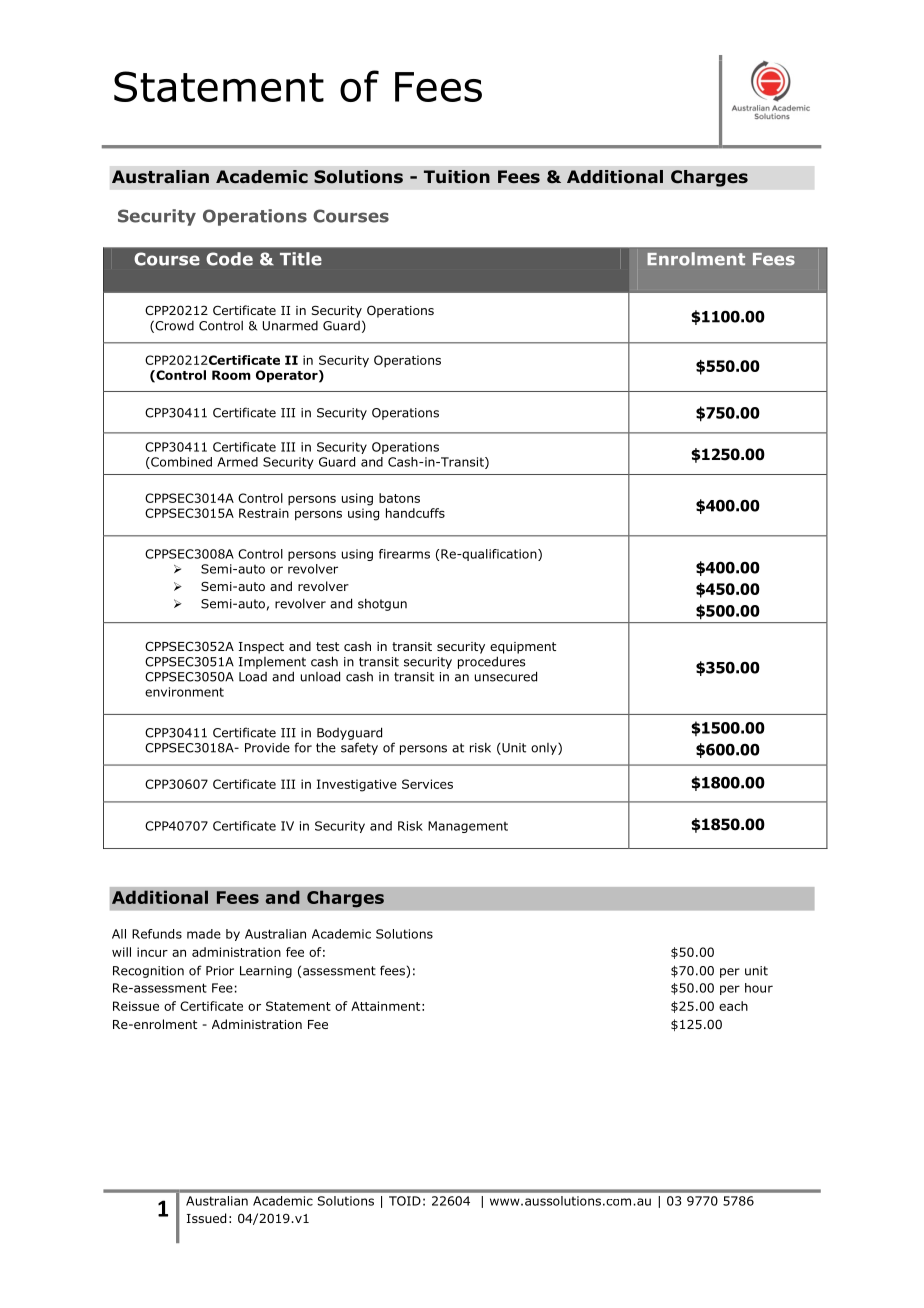 This image has height=1308, width=924. I want to click on Code, so click(229, 259).
